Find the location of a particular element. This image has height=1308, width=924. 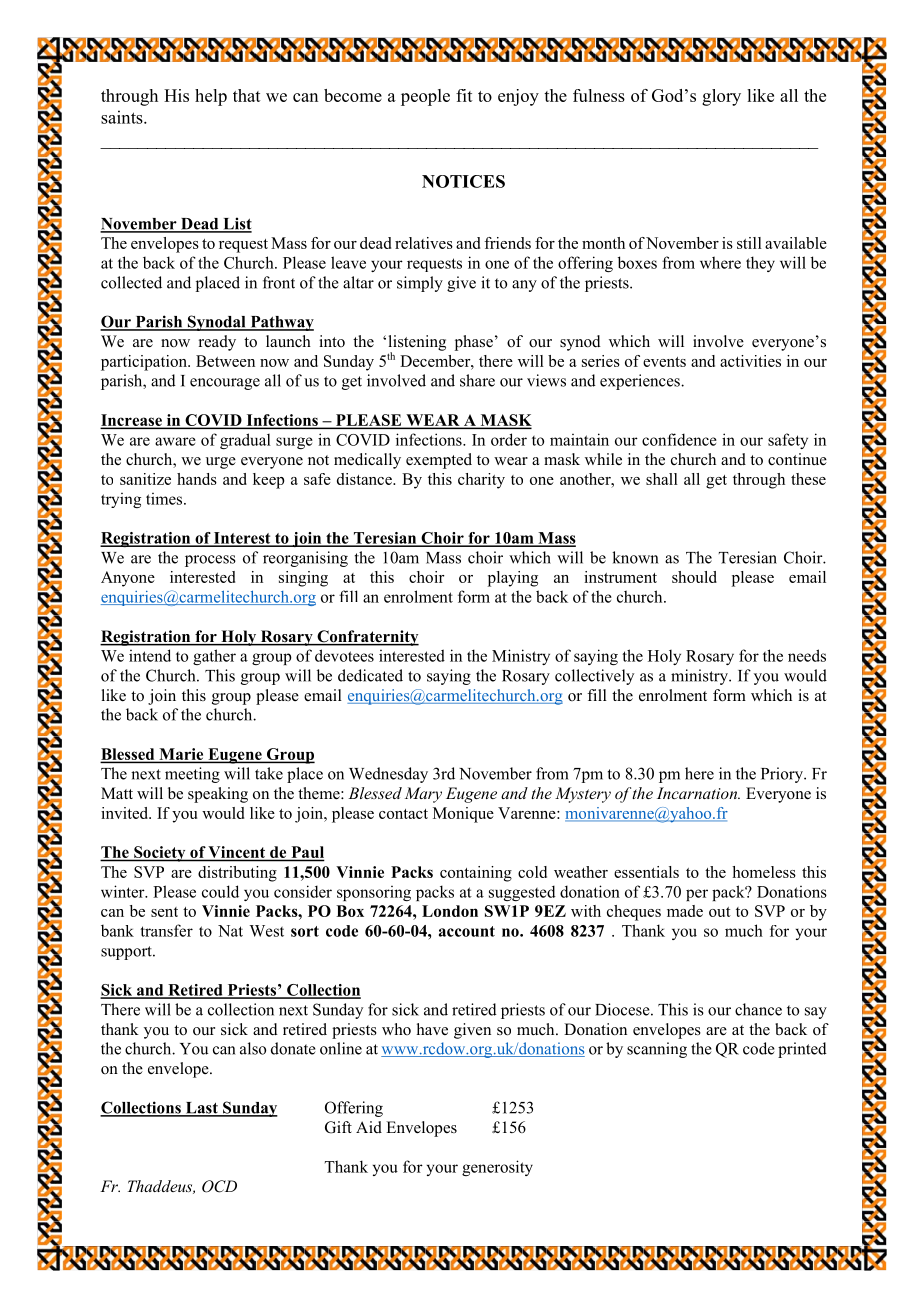

generosity is located at coordinates (497, 1168).
